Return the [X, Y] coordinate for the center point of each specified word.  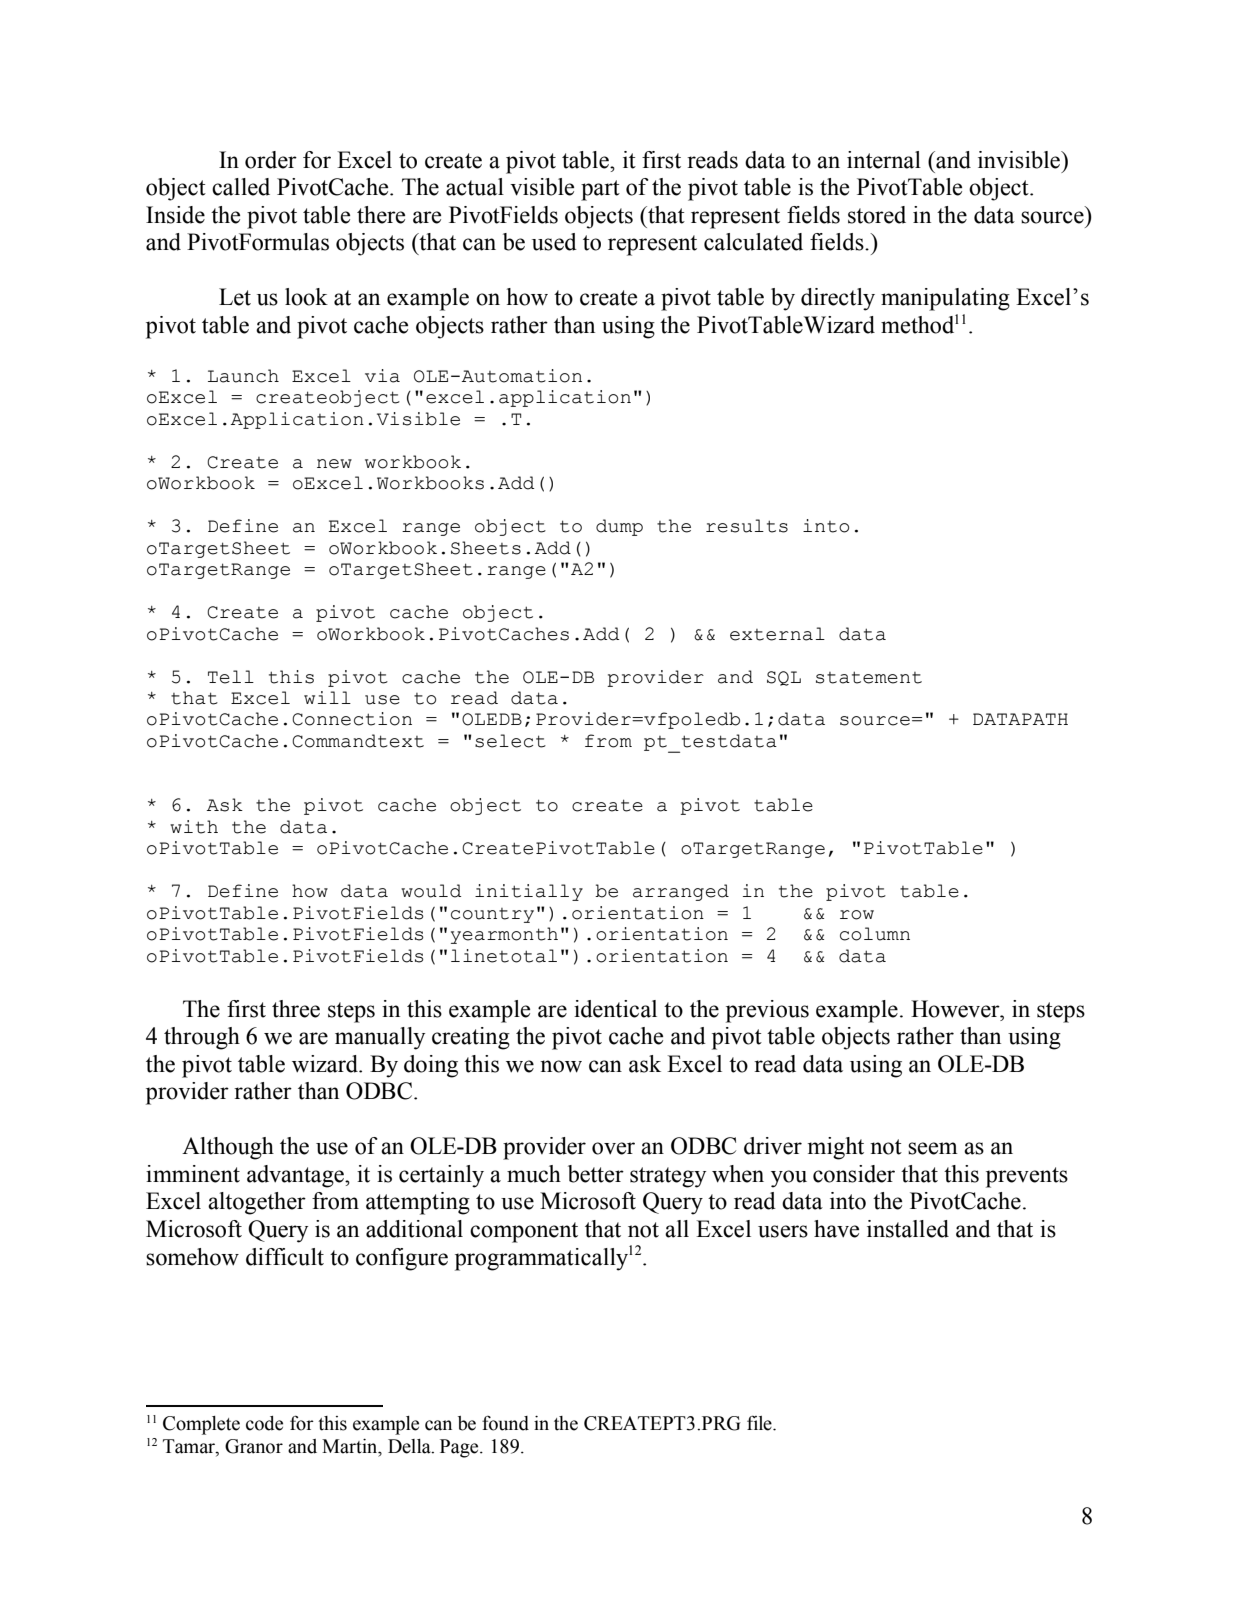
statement [869, 677]
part [600, 190]
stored [877, 215]
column [875, 934]
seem [933, 1148]
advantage [296, 1176]
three [296, 1009]
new [334, 464]
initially [529, 892]
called [241, 187]
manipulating [945, 299]
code [264, 1423]
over [613, 1148]
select [510, 741]
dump [619, 527]
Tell [231, 677]
